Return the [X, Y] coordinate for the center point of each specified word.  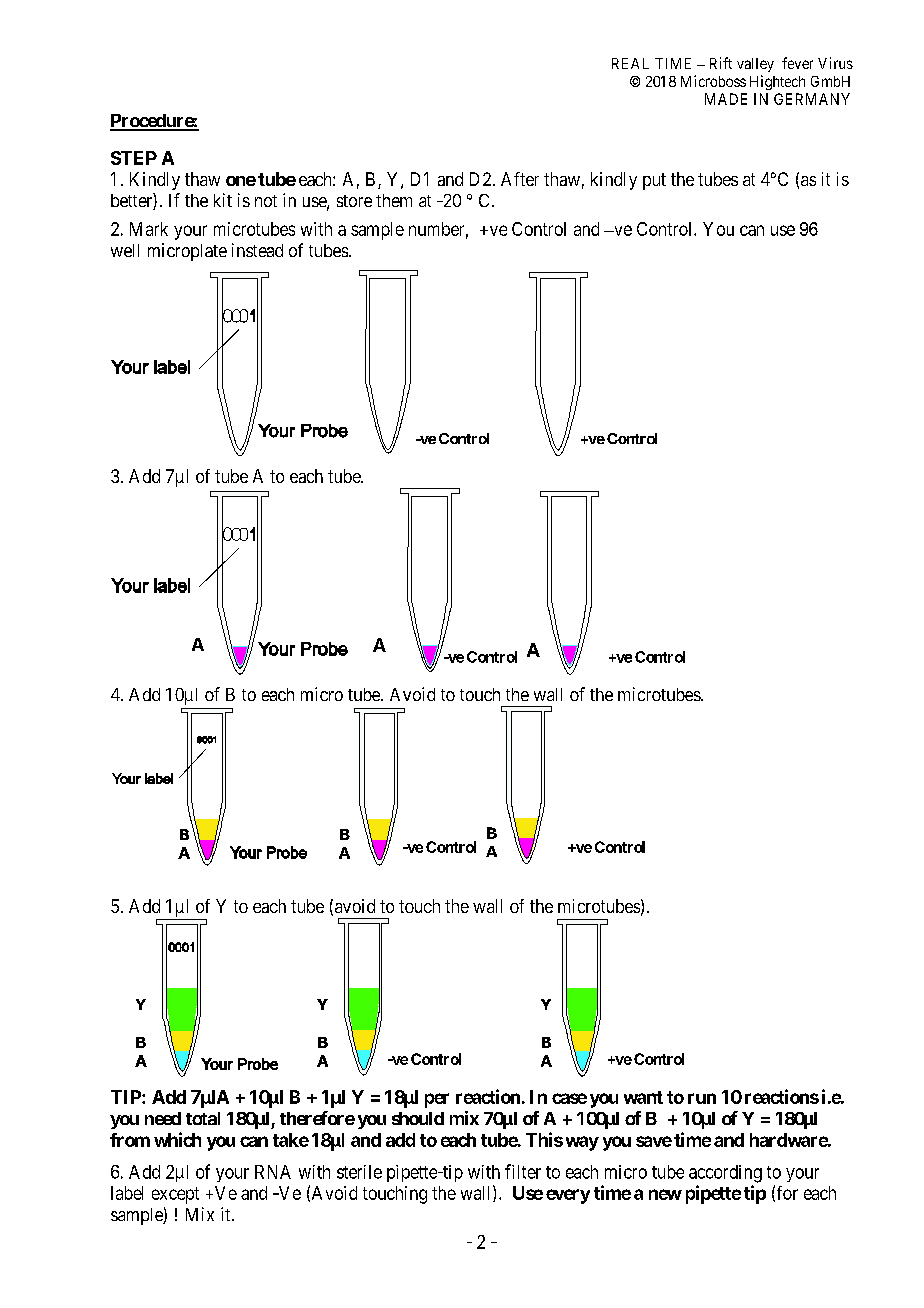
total [203, 1118]
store [354, 201]
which [177, 1139]
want [643, 1097]
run [702, 1098]
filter [523, 1171]
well [125, 250]
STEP [134, 158]
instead [257, 250]
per [437, 1100]
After [520, 179]
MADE [726, 99]
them [394, 200]
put [654, 181]
